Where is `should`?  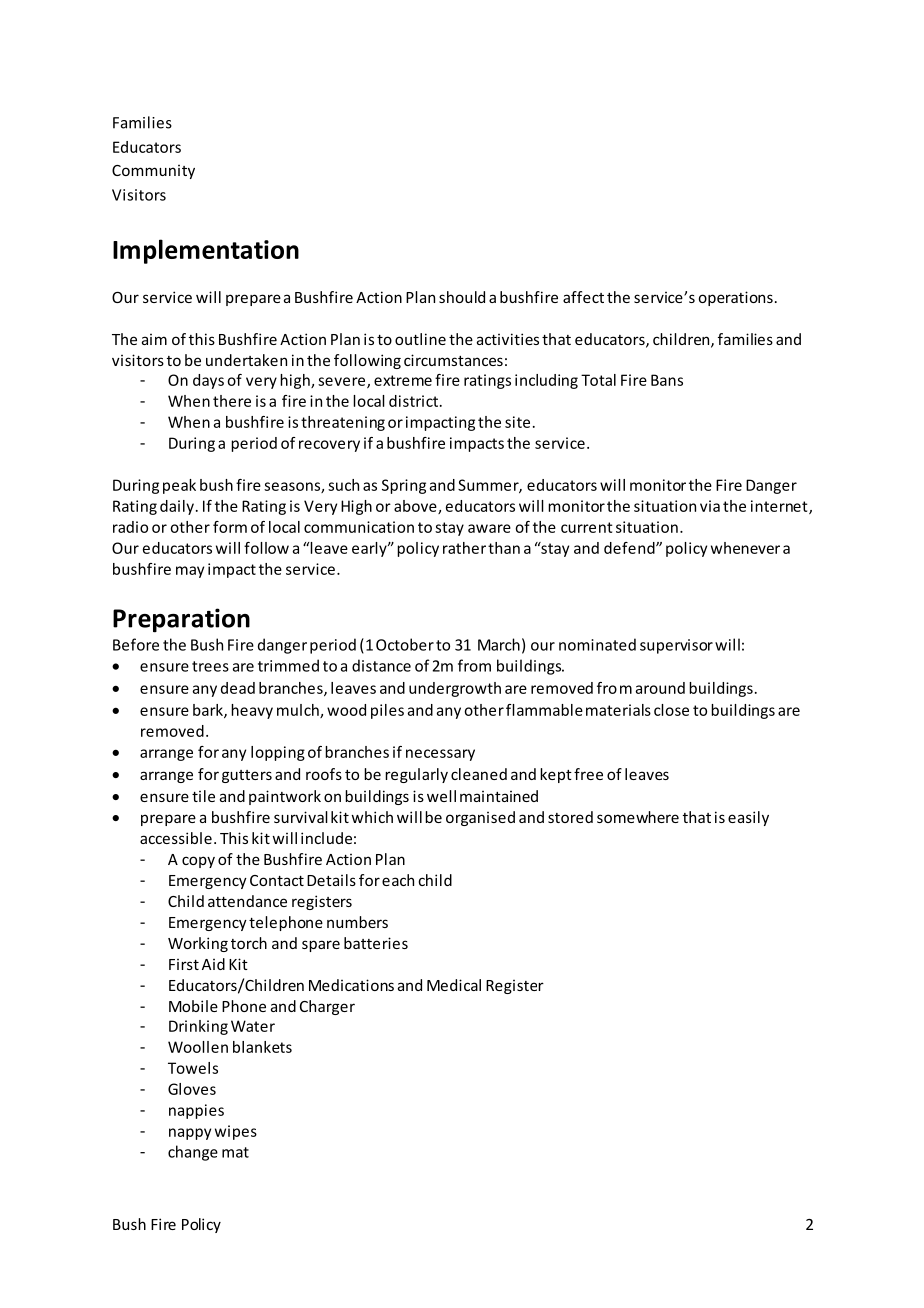
should is located at coordinates (462, 297).
